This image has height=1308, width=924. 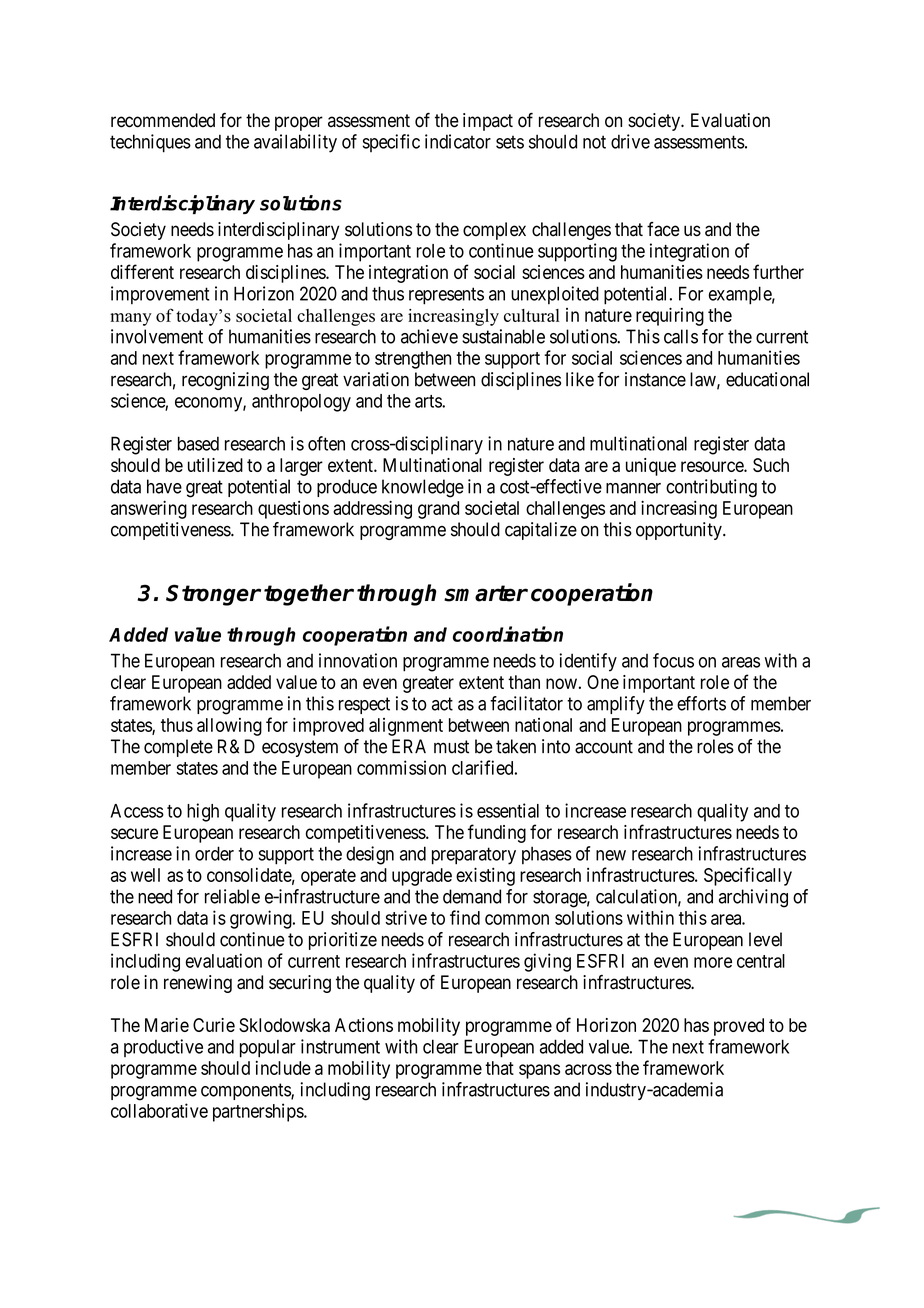 What do you see at coordinates (680, 531) in the image?
I see `opportunity` at bounding box center [680, 531].
